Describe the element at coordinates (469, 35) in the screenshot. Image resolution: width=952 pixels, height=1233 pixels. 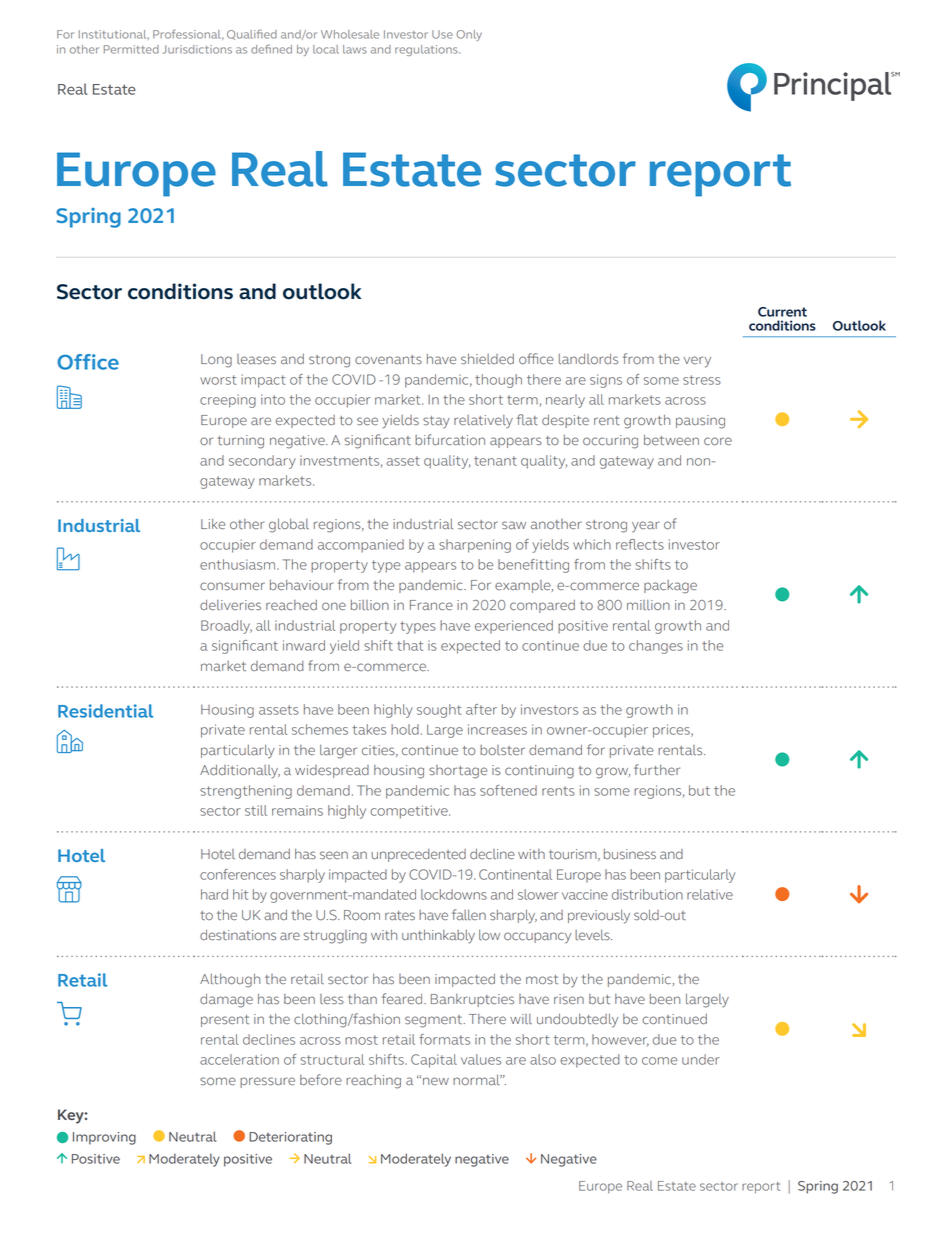
I see `Only` at that location.
